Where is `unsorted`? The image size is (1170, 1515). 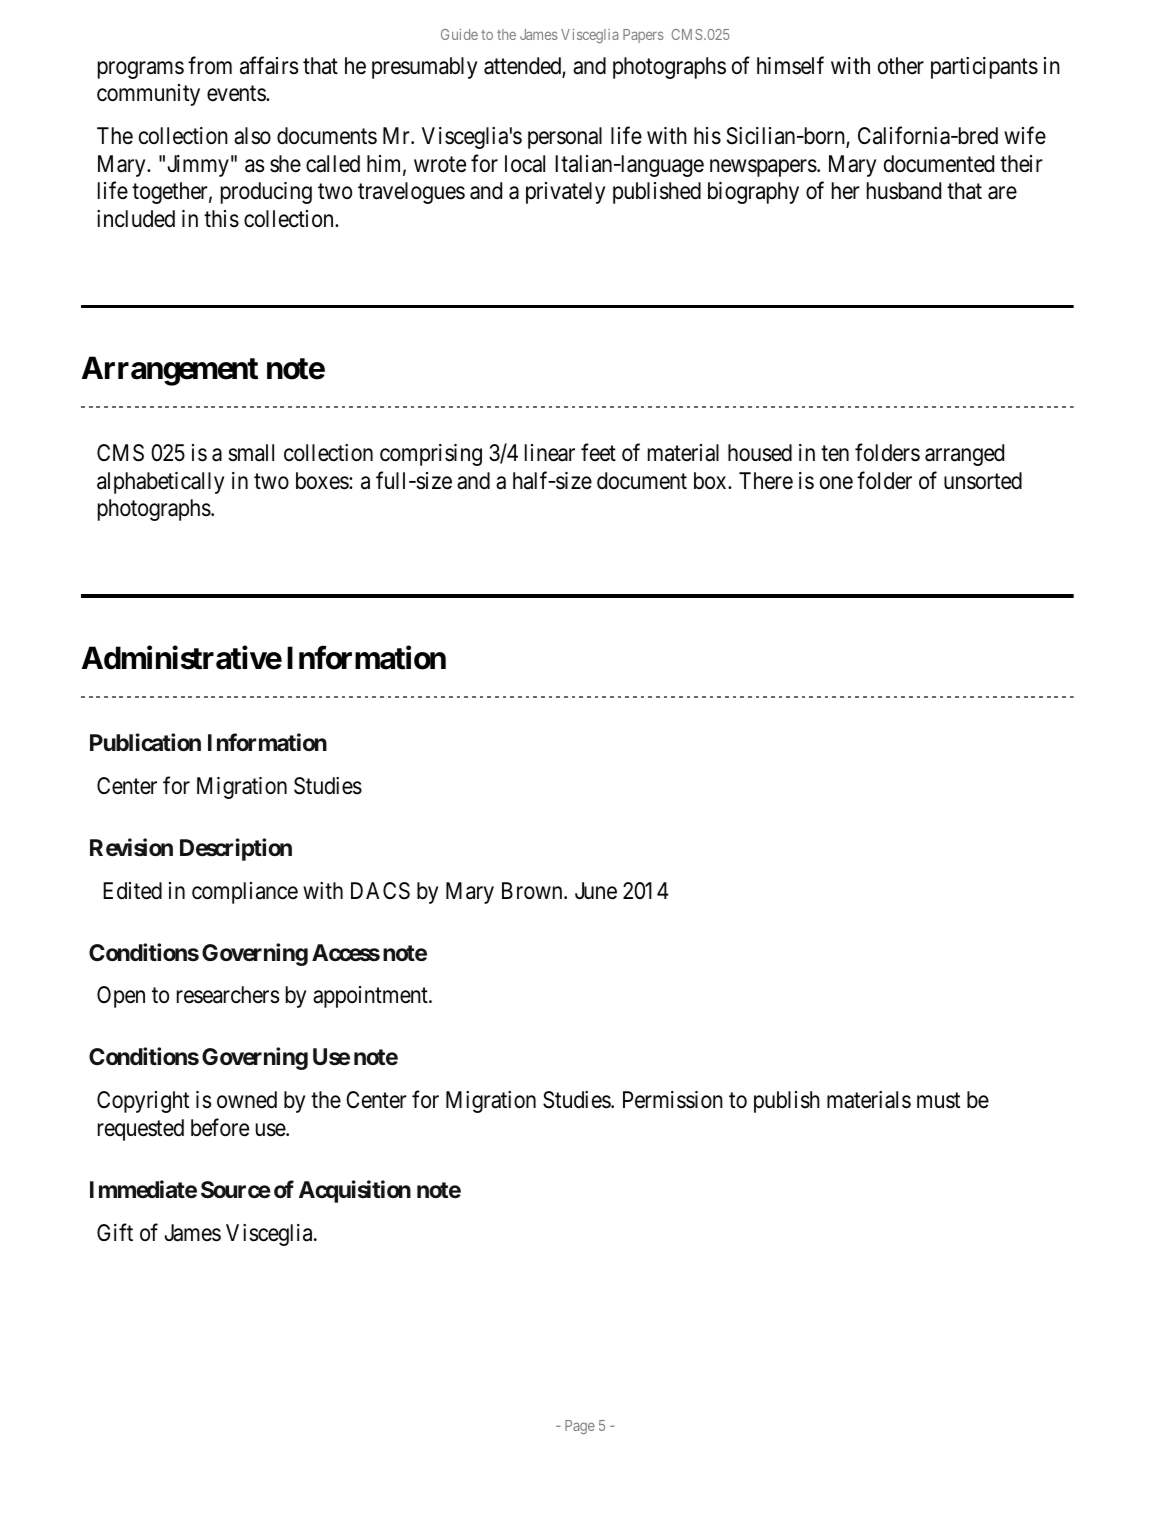 unsorted is located at coordinates (983, 481).
